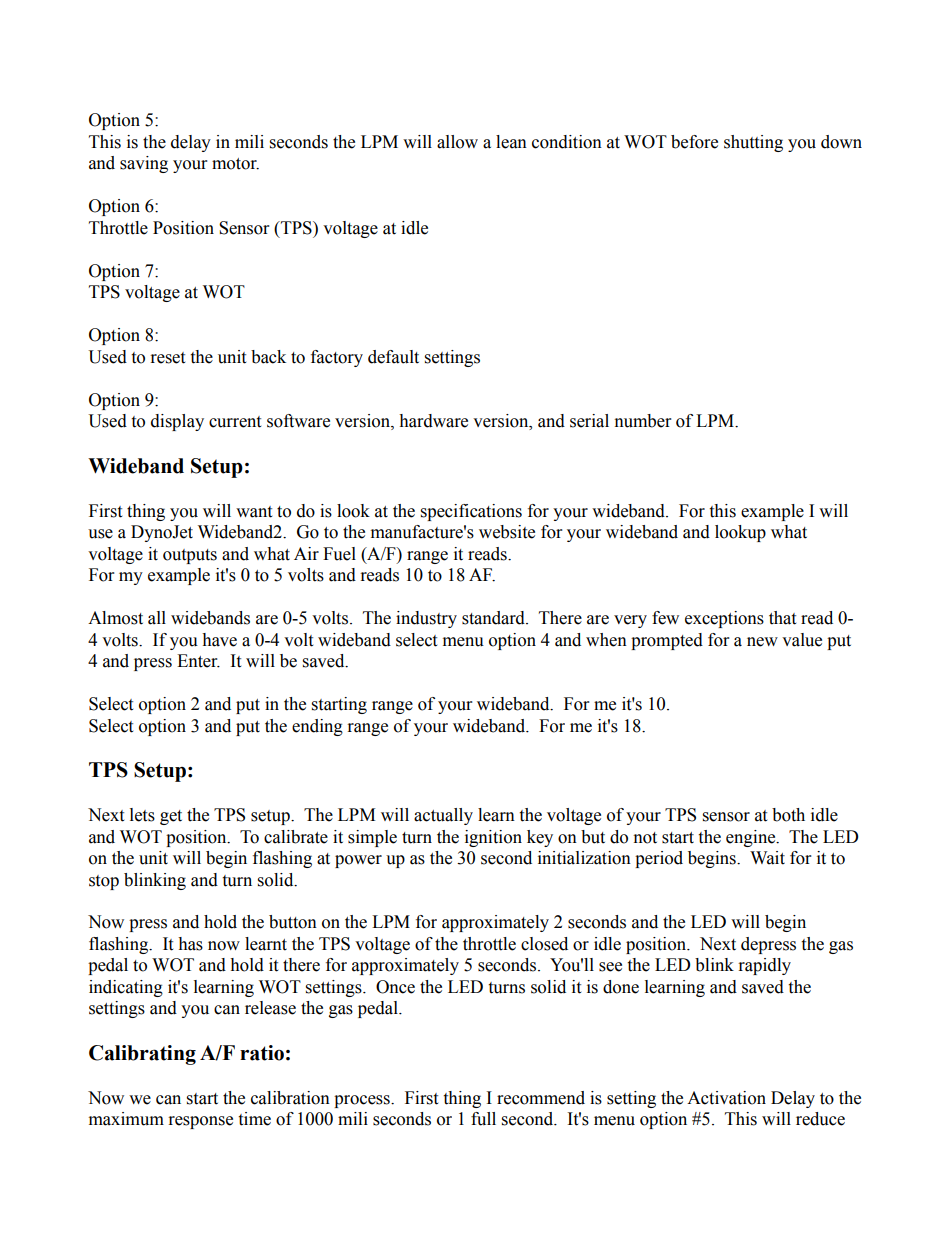  I want to click on allow, so click(457, 142).
